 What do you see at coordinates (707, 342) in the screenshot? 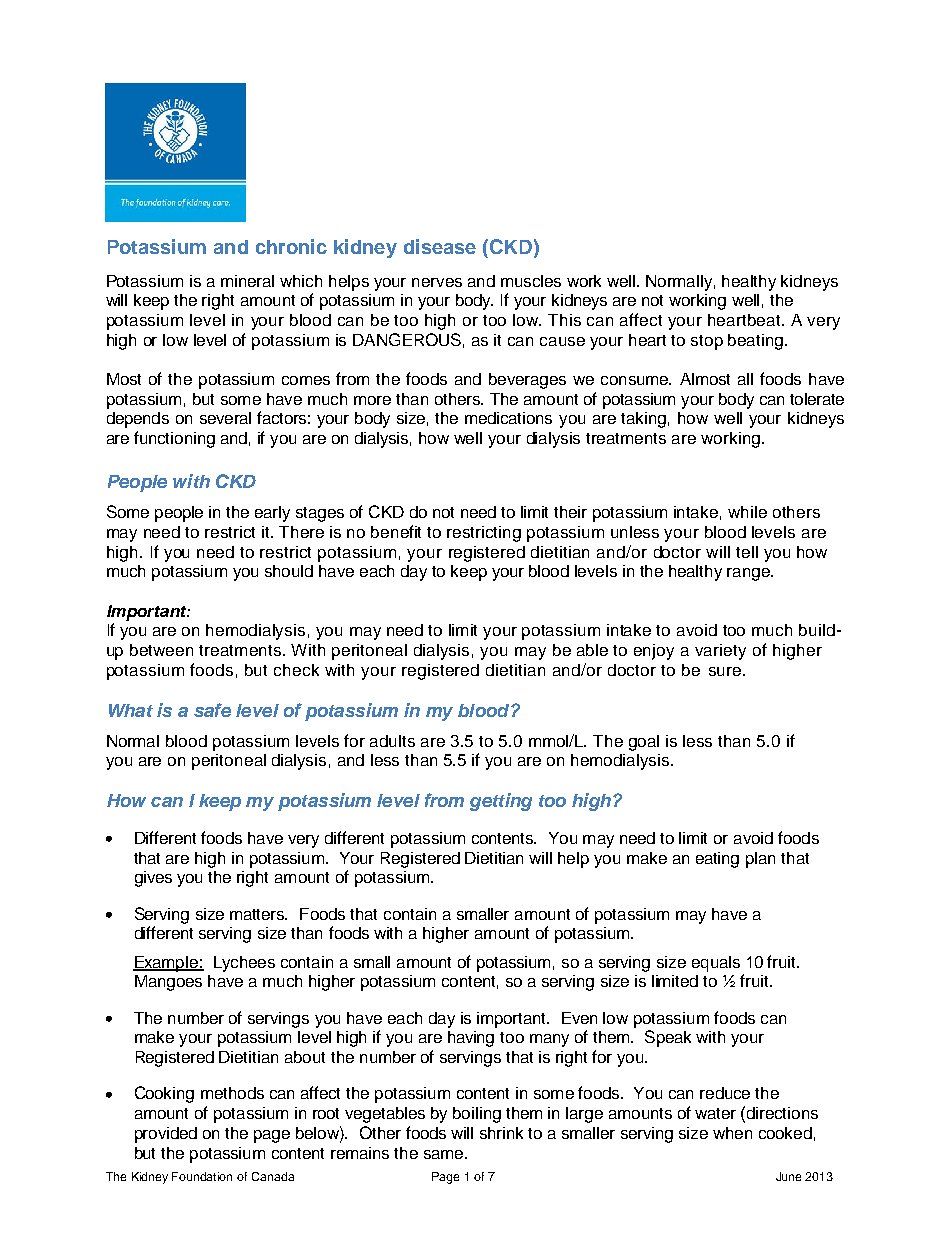
I see `stop` at bounding box center [707, 342].
